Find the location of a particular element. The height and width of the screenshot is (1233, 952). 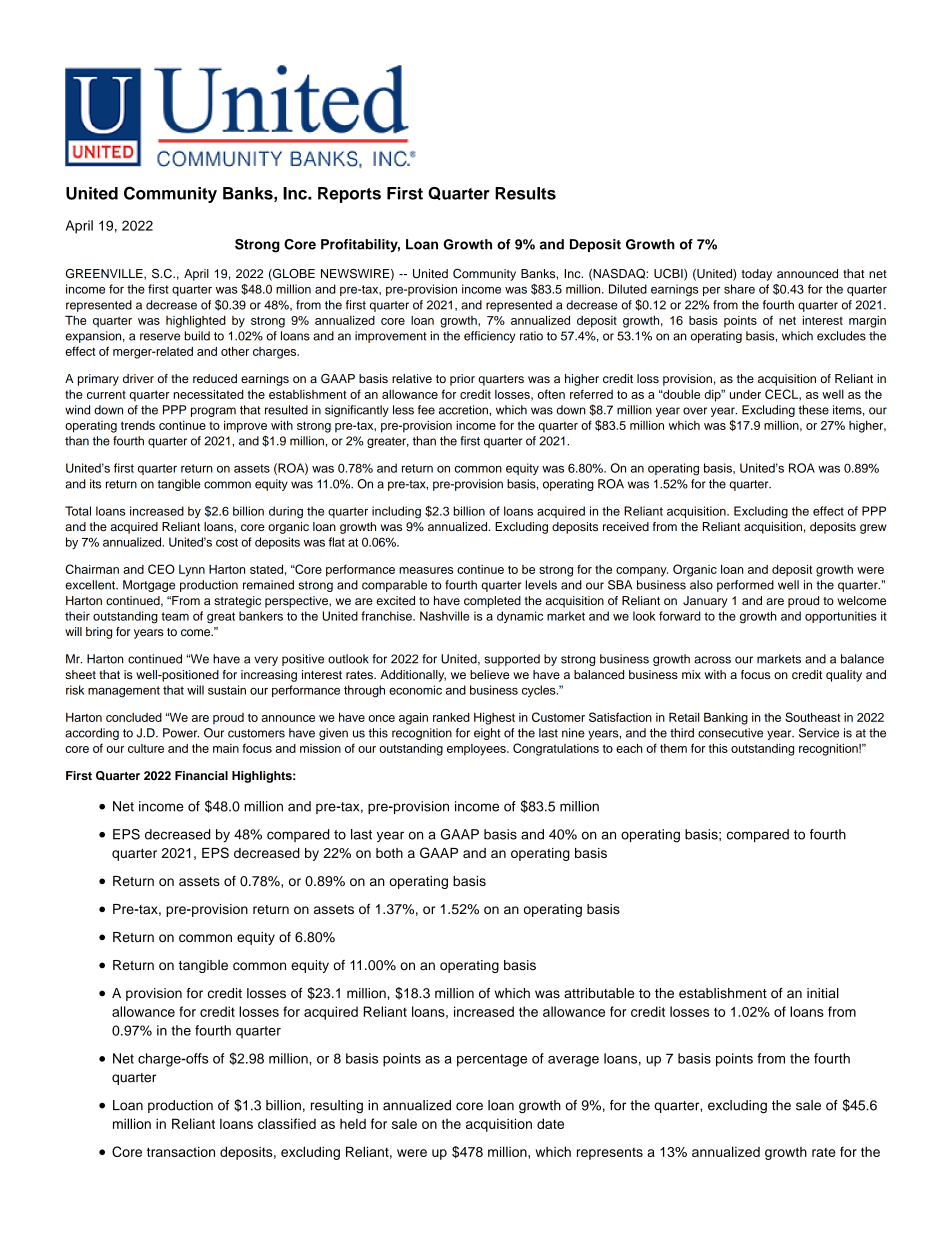

GREENVILLE is located at coordinates (105, 274).
